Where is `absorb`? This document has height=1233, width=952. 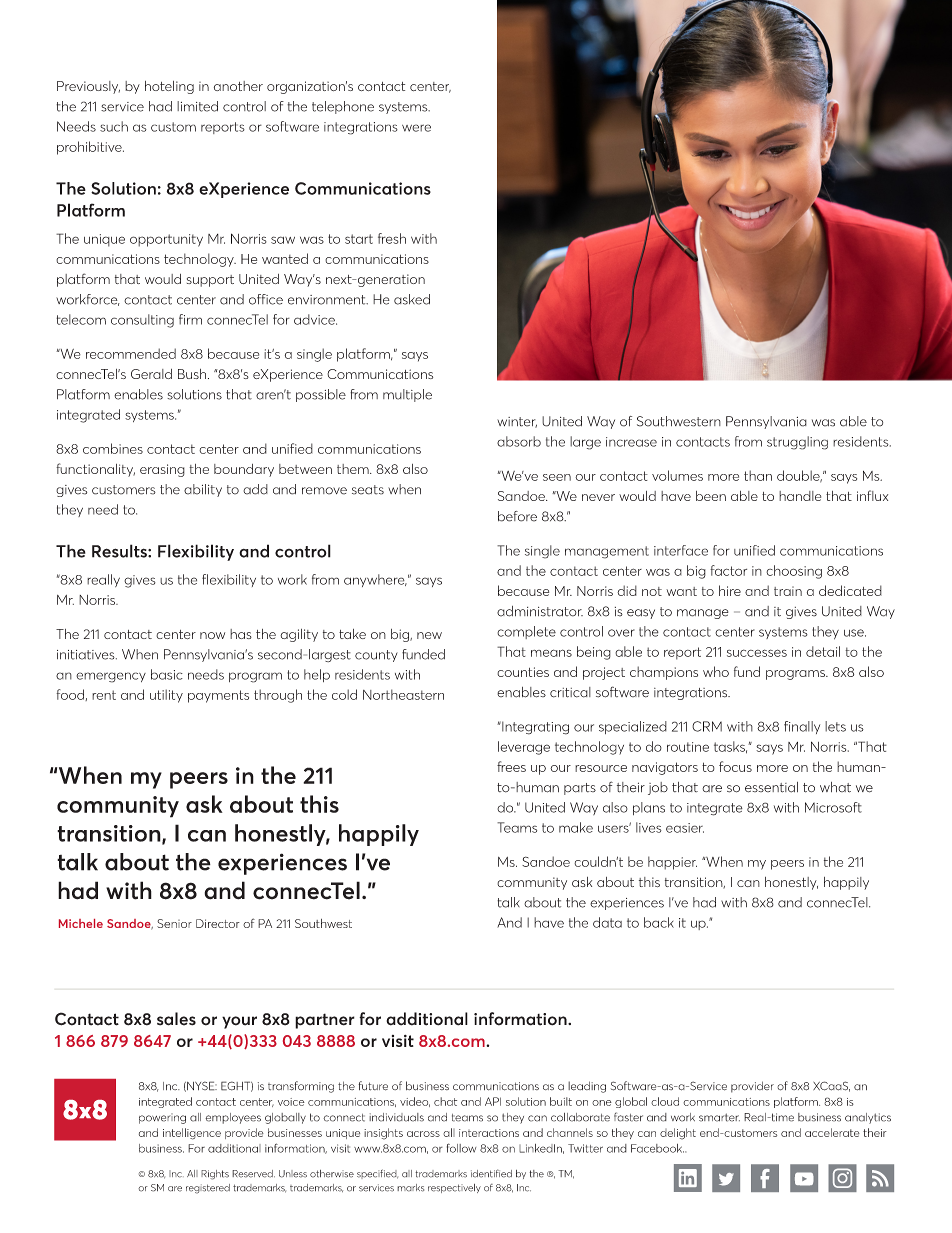 absorb is located at coordinates (519, 441).
